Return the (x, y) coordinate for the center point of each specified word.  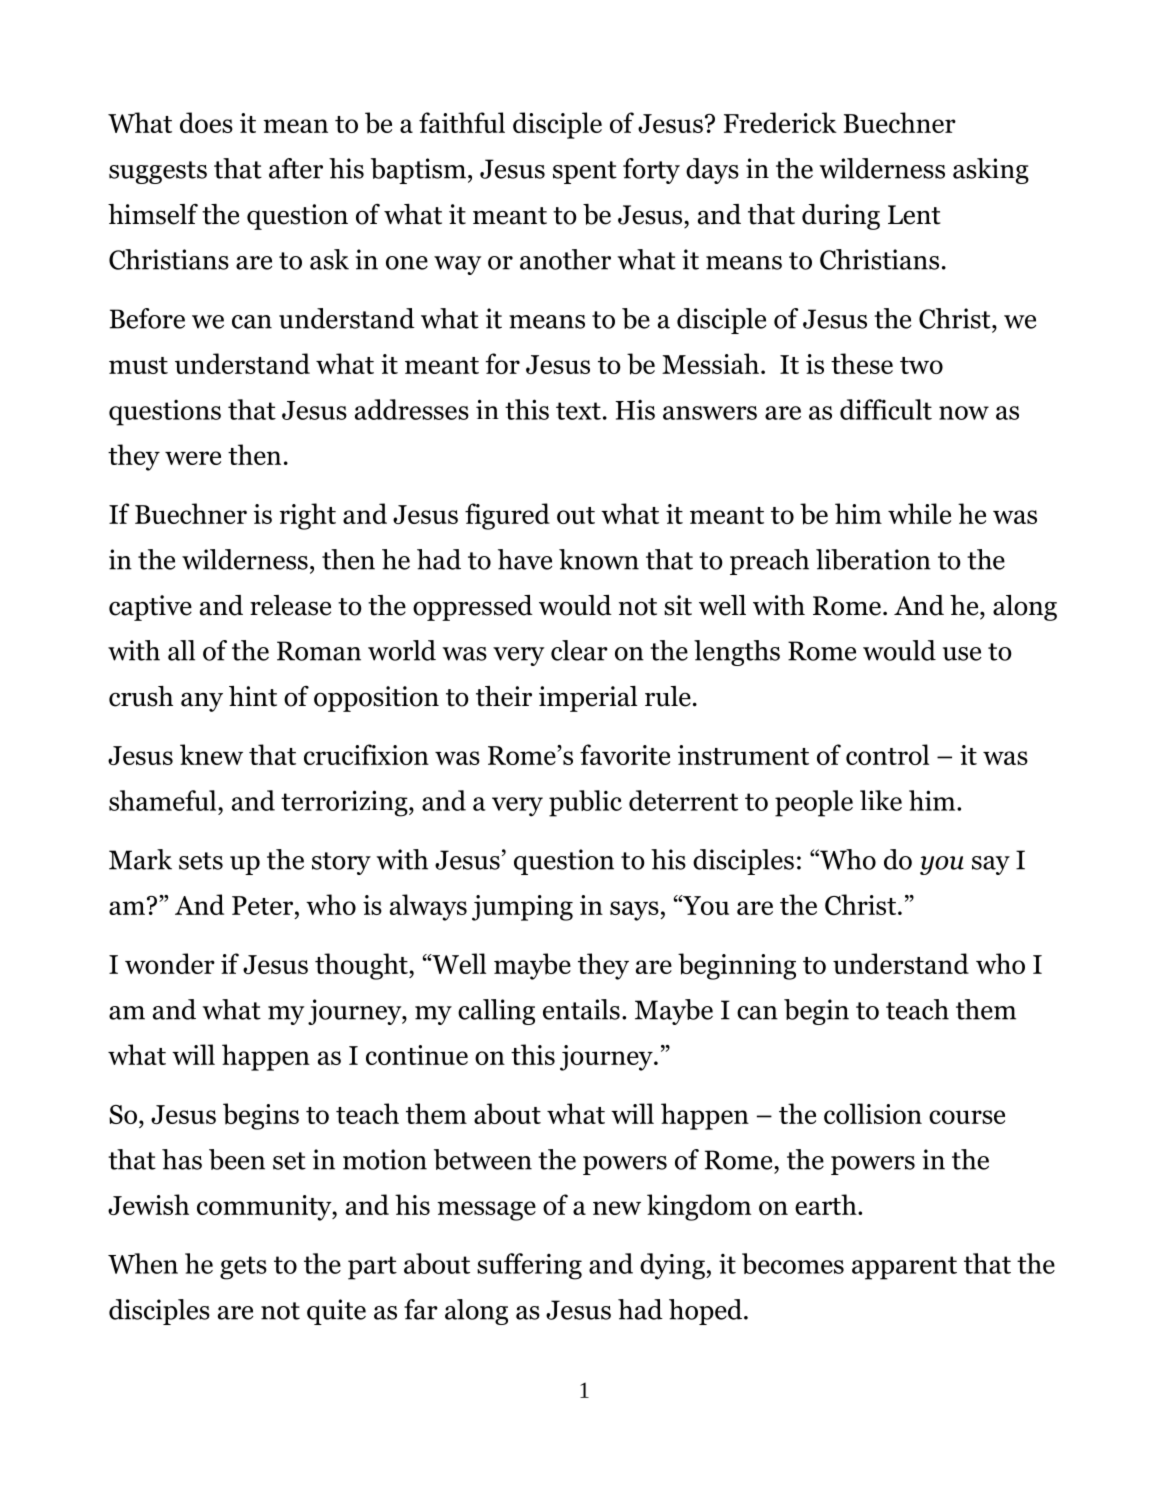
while (919, 513)
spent (585, 172)
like (881, 800)
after (296, 168)
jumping (522, 908)
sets (201, 861)
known (599, 559)
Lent (914, 215)
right (308, 516)
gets (243, 1268)
